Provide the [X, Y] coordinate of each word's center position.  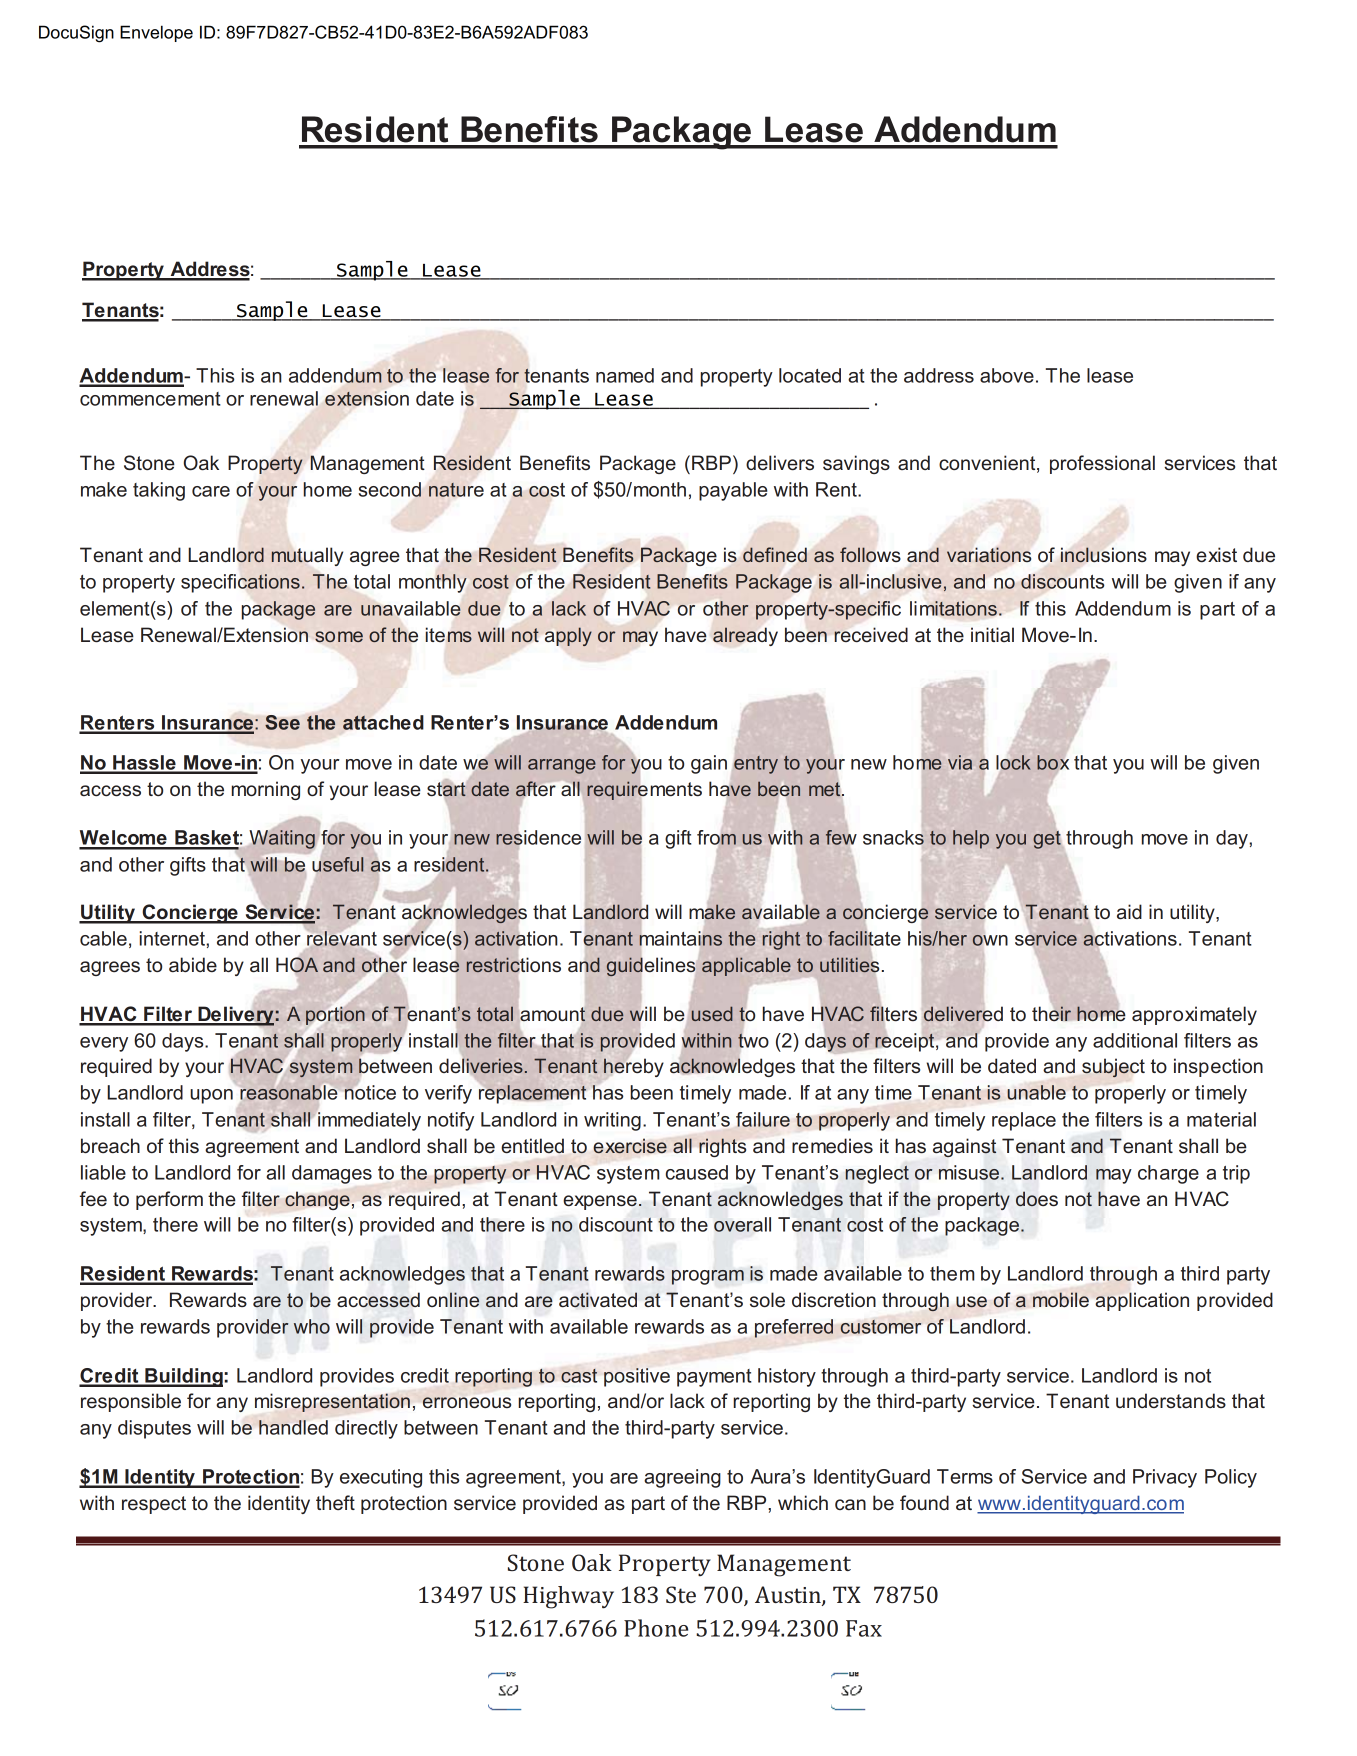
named [625, 375]
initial [992, 634]
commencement [150, 399]
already [745, 636]
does [1037, 1199]
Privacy [1165, 1478]
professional [1102, 464]
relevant [342, 938]
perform [169, 1200]
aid [1129, 911]
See [282, 722]
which [803, 1502]
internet [173, 938]
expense [600, 1202]
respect [154, 1505]
